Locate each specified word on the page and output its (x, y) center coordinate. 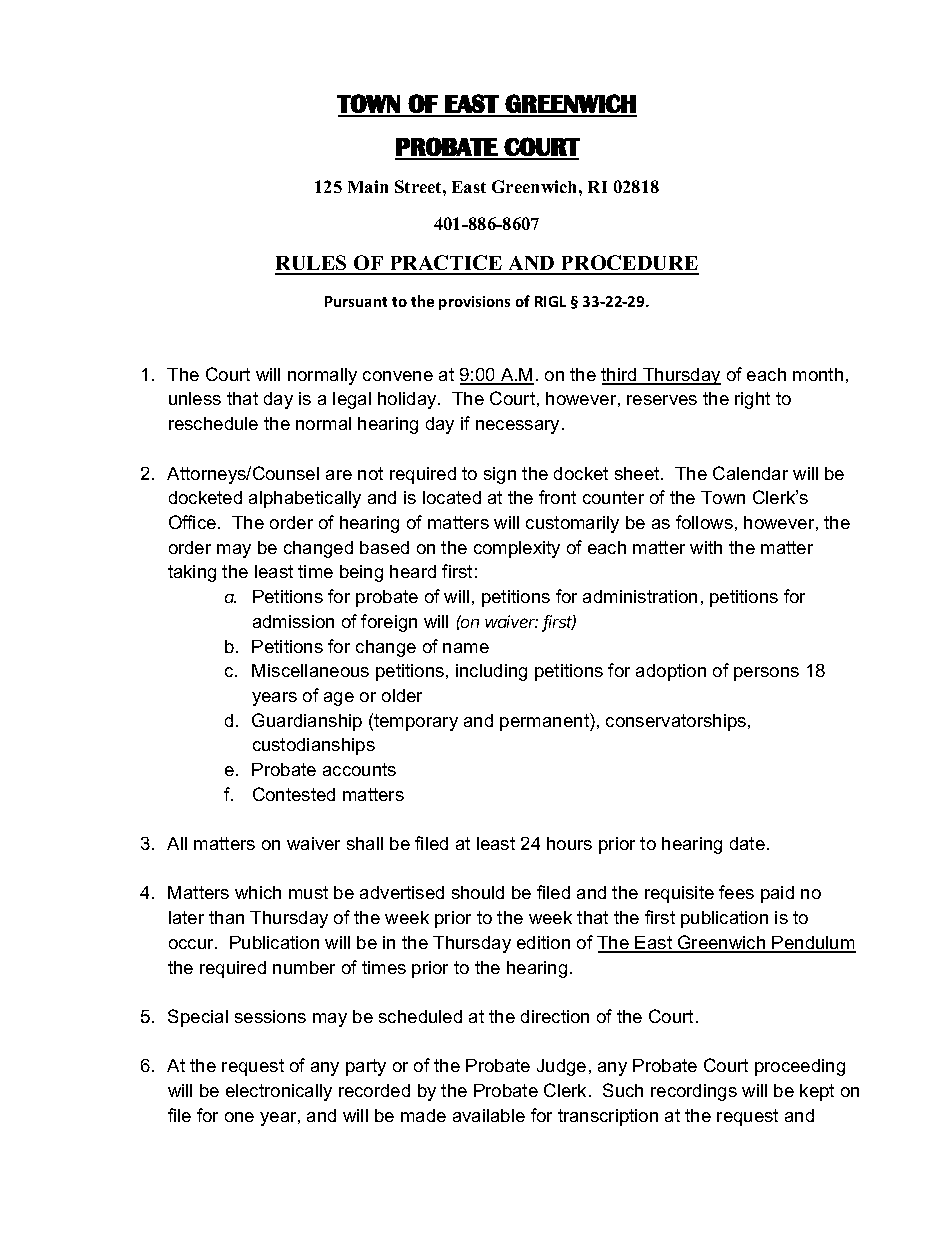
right (752, 400)
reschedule (213, 423)
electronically (279, 1092)
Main (368, 186)
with (706, 547)
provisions (474, 303)
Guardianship (307, 722)
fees (736, 892)
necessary (517, 427)
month (818, 374)
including (491, 672)
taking (192, 573)
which (258, 892)
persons (766, 674)
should (478, 892)
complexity (517, 549)
